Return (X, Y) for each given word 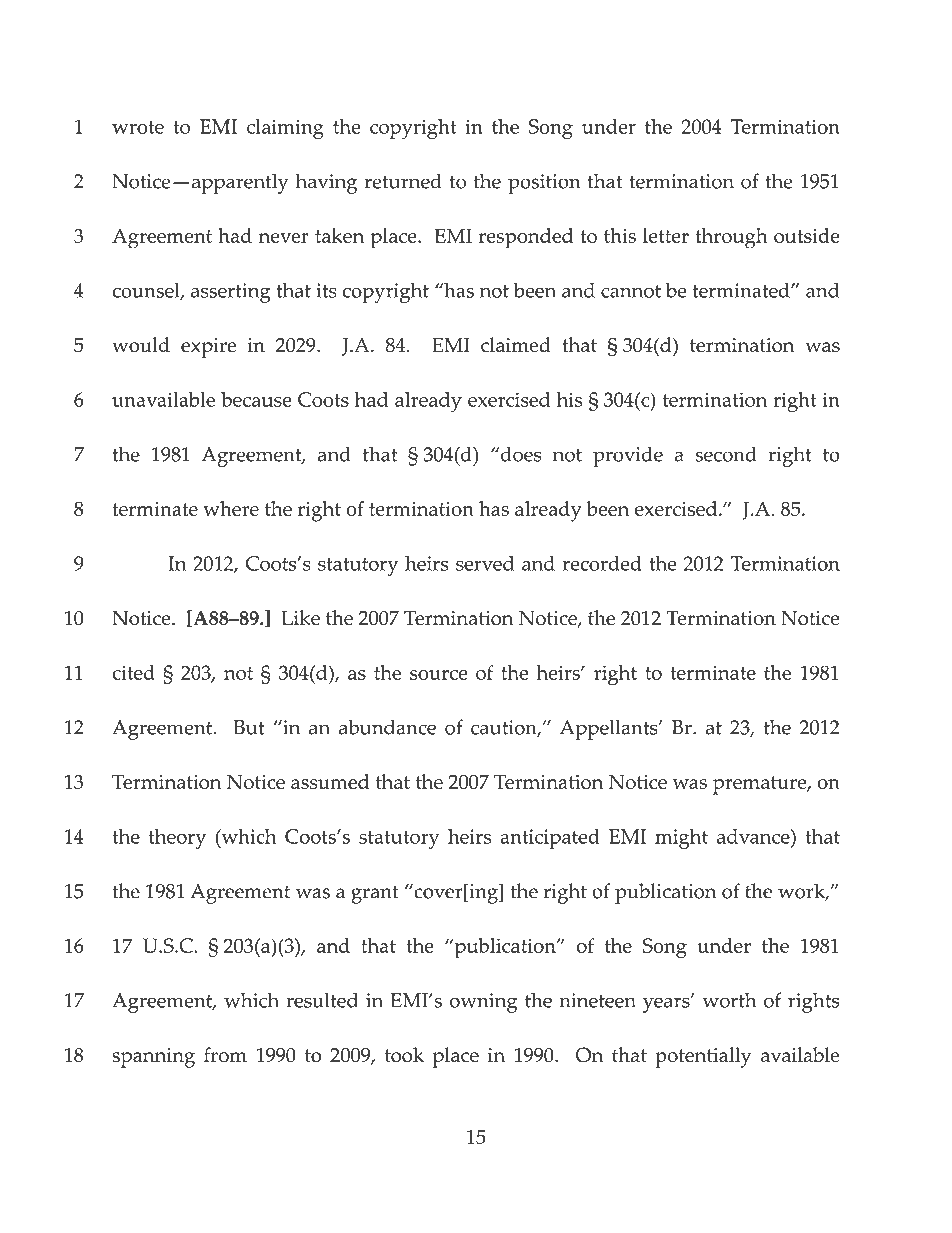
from (225, 1055)
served (485, 563)
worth (729, 1000)
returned (403, 181)
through (731, 238)
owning (484, 1003)
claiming (285, 129)
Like (300, 617)
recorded (602, 563)
